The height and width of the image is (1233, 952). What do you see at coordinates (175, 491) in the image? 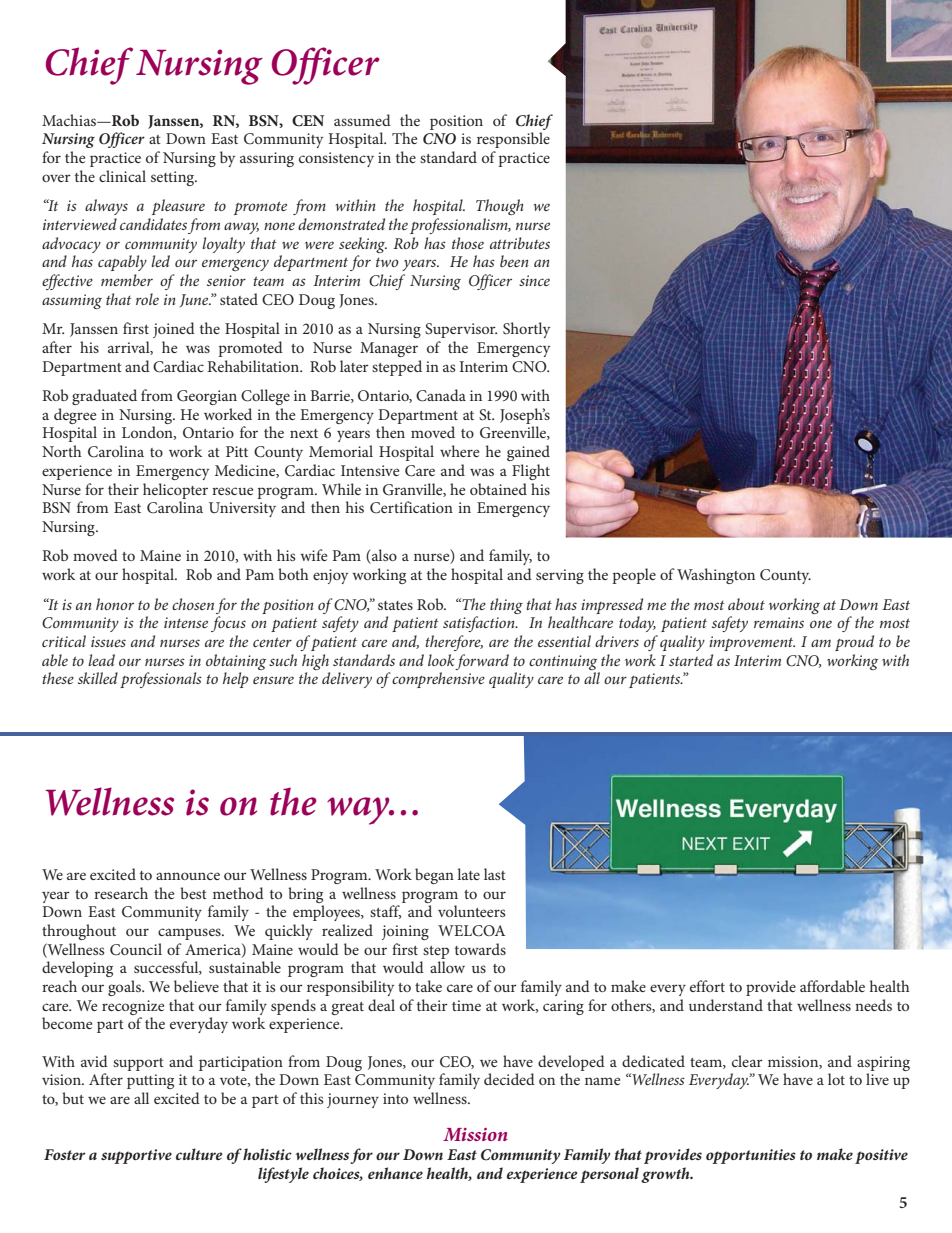
I see `helicopter` at bounding box center [175, 491].
